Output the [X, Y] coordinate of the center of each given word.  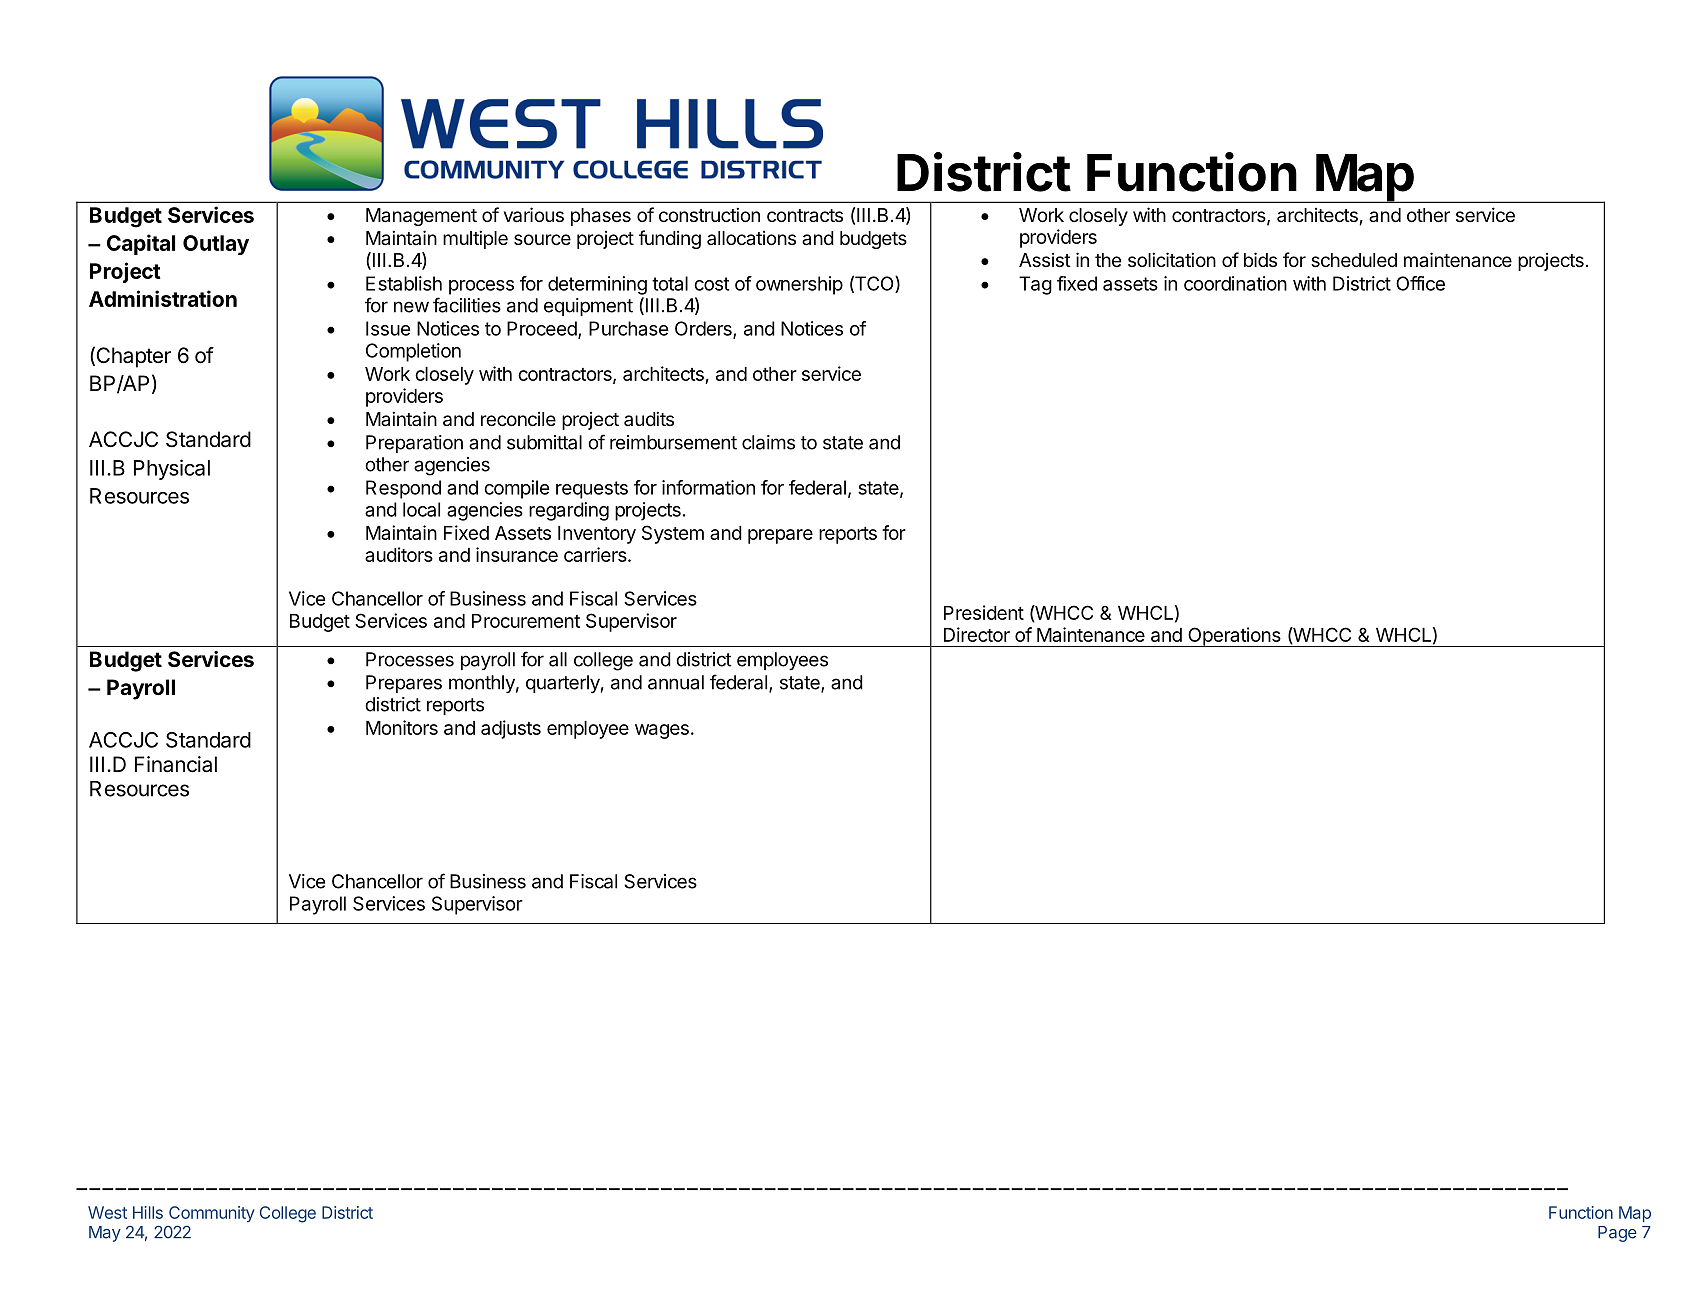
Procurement [526, 621]
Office [1420, 283]
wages [662, 731]
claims [768, 442]
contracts [805, 216]
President [984, 612]
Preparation [414, 444]
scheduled [1354, 260]
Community [212, 1214]
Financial [176, 764]
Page [1617, 1234]
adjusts [511, 729]
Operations [1234, 637]
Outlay [216, 245]
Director [977, 634]
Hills [148, 1212]
